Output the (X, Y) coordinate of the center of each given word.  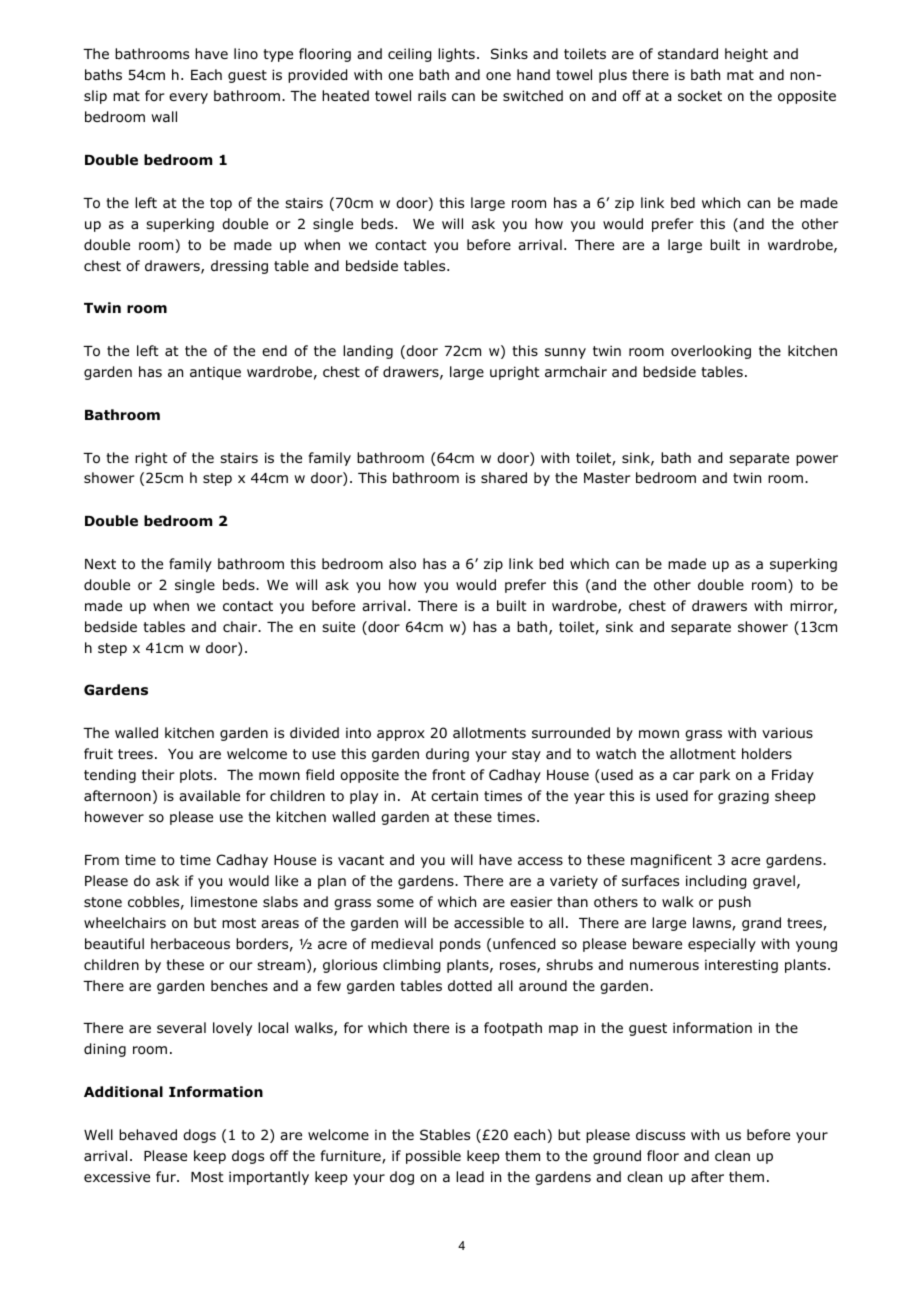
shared (504, 477)
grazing (743, 797)
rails (432, 95)
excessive (117, 1176)
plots (197, 776)
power (817, 460)
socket (700, 96)
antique (215, 373)
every (188, 98)
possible (433, 1157)
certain (454, 795)
